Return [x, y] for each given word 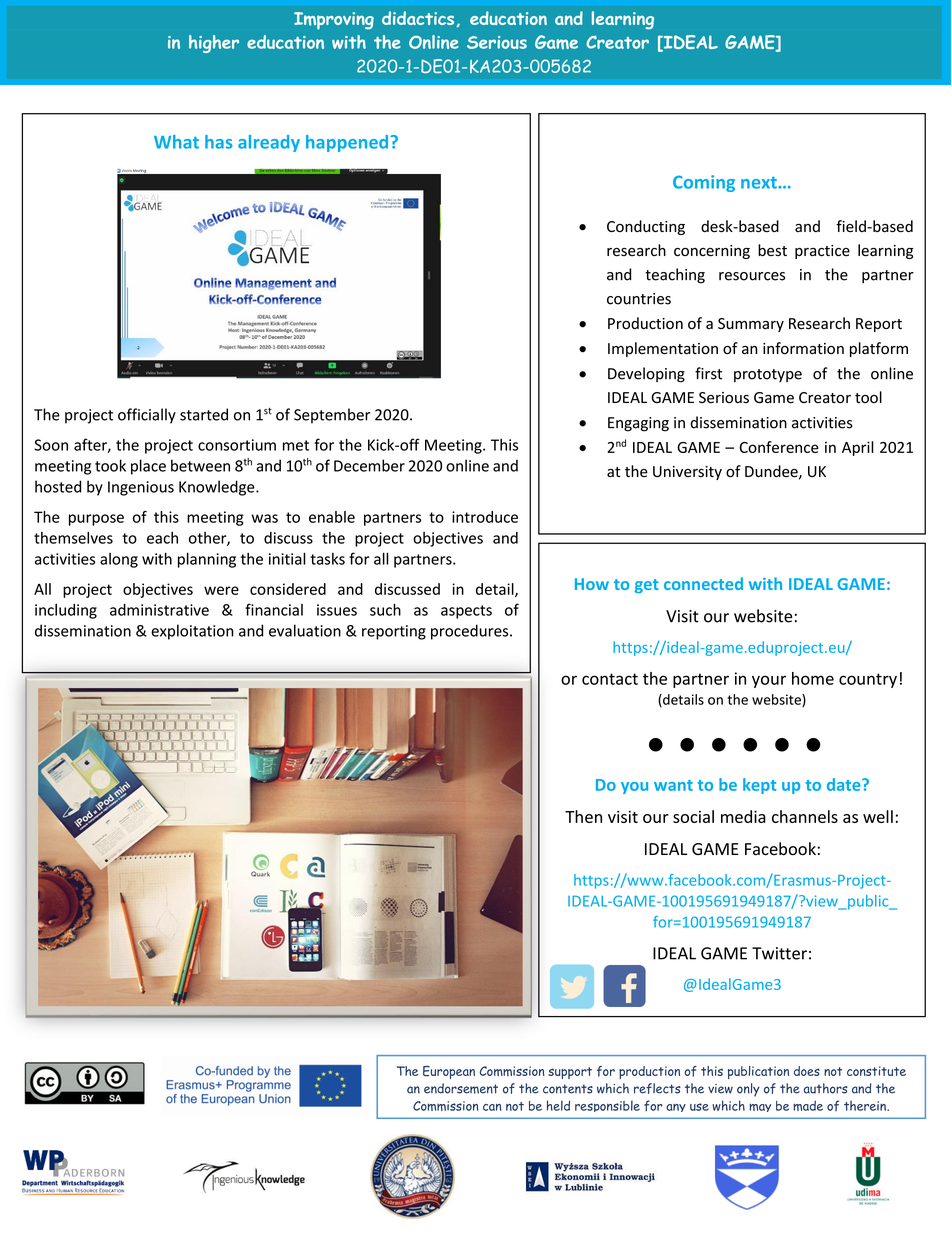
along [119, 560]
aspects [466, 612]
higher [214, 44]
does [807, 1071]
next [759, 183]
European [449, 1072]
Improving [334, 21]
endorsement [461, 1088]
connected [703, 583]
